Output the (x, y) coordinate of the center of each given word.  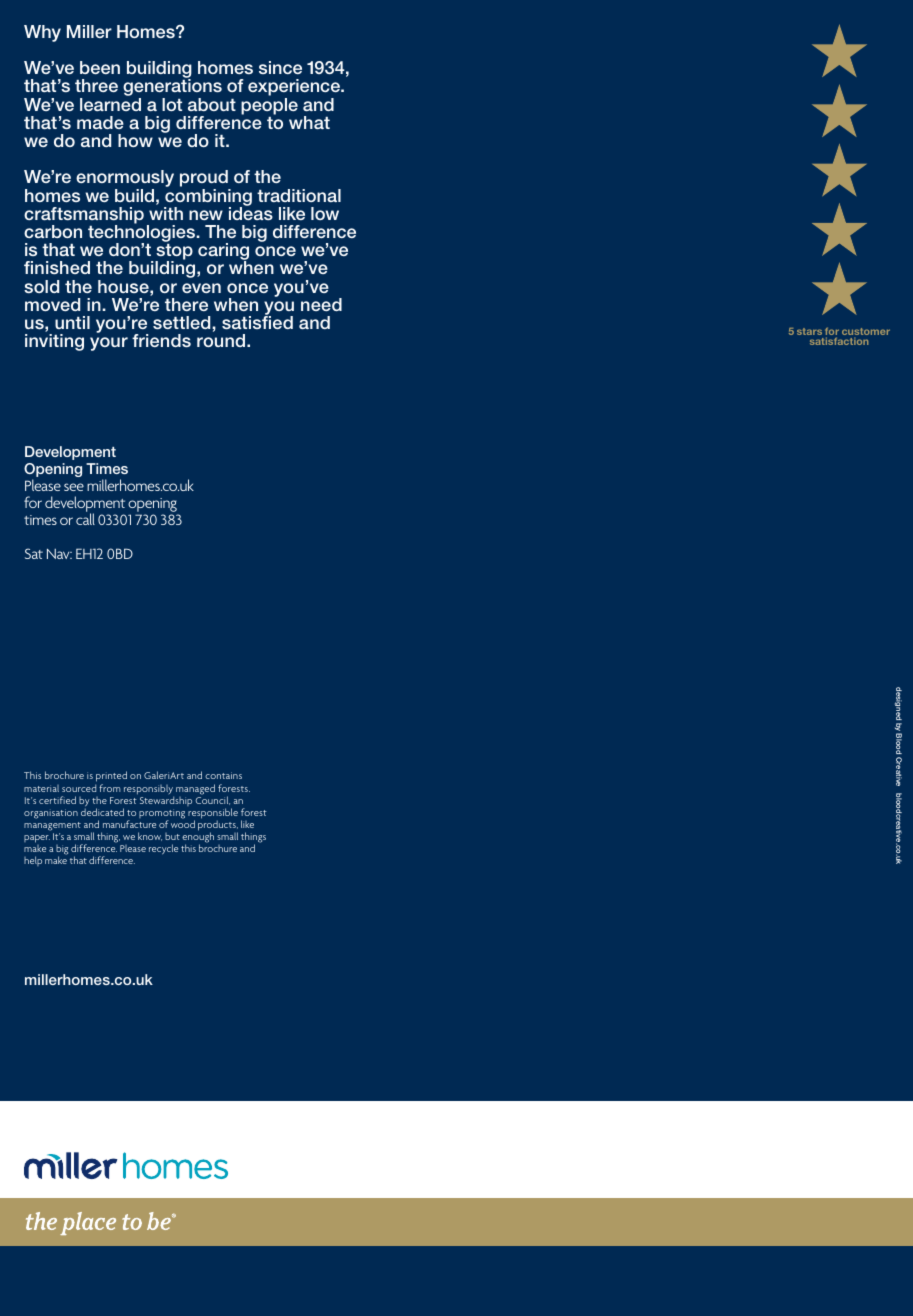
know (150, 836)
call (85, 519)
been (100, 67)
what (309, 122)
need (321, 304)
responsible (213, 814)
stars (809, 331)
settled (183, 322)
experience (295, 89)
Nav (59, 554)
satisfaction (839, 341)
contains (223, 775)
